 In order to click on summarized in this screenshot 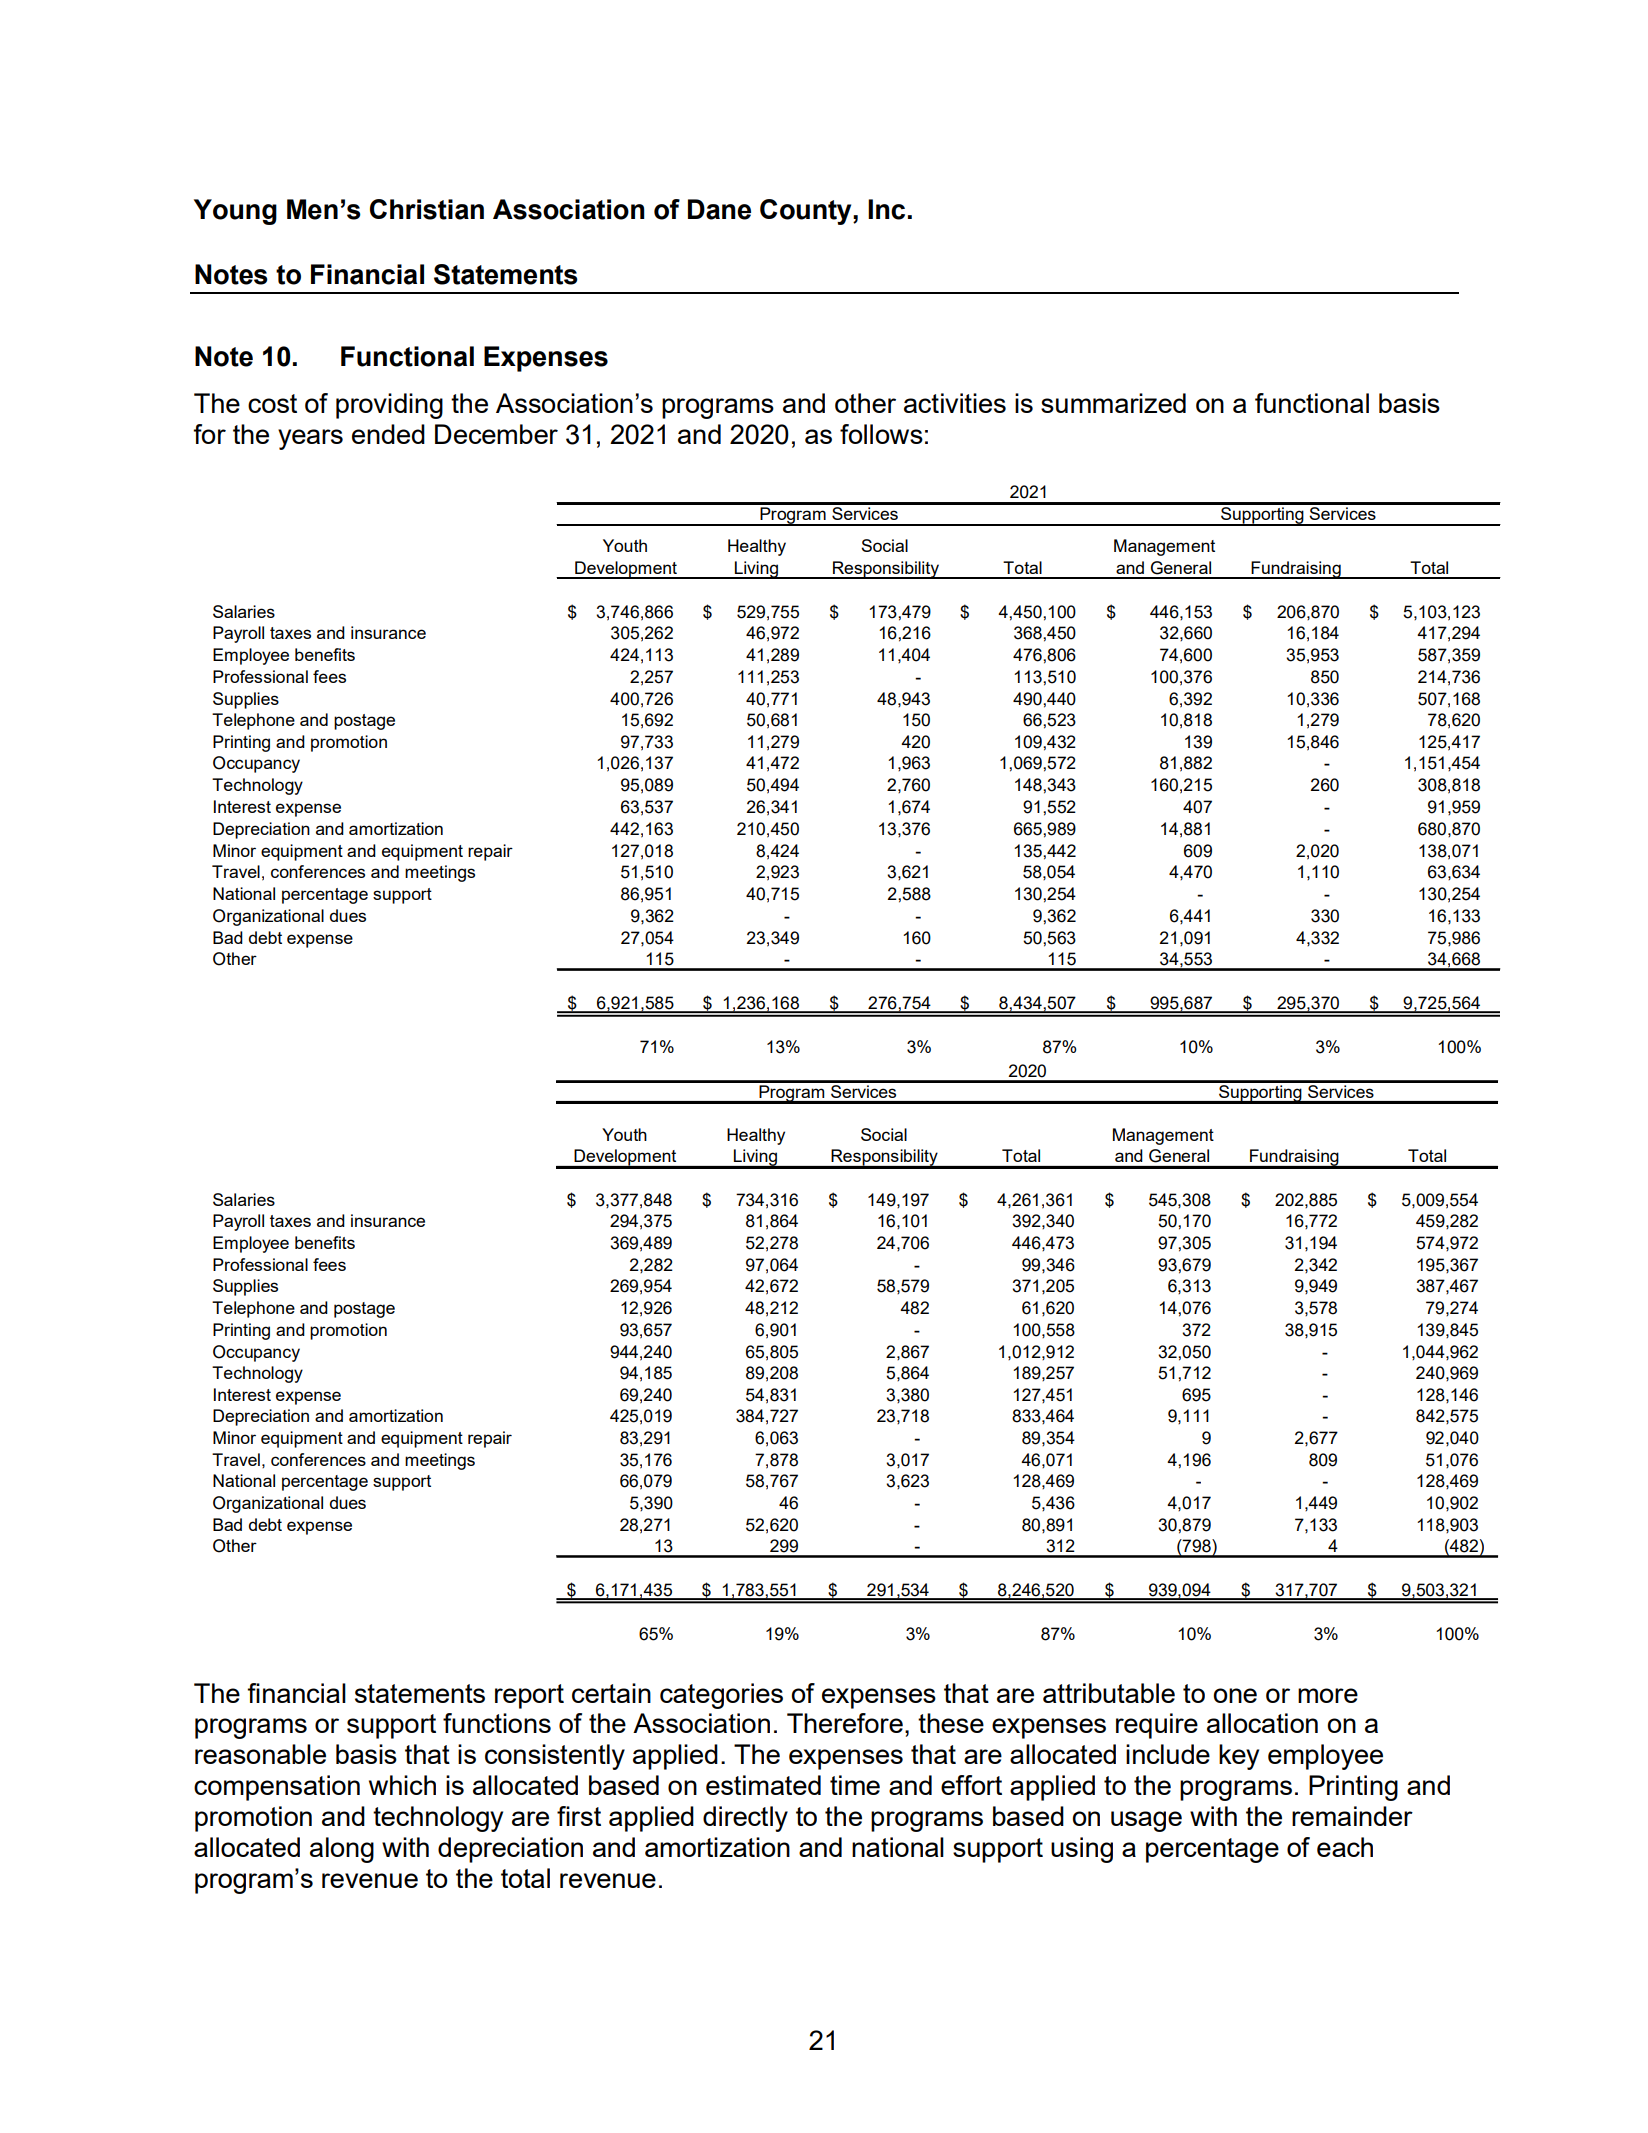, I will do `click(1113, 403)`.
